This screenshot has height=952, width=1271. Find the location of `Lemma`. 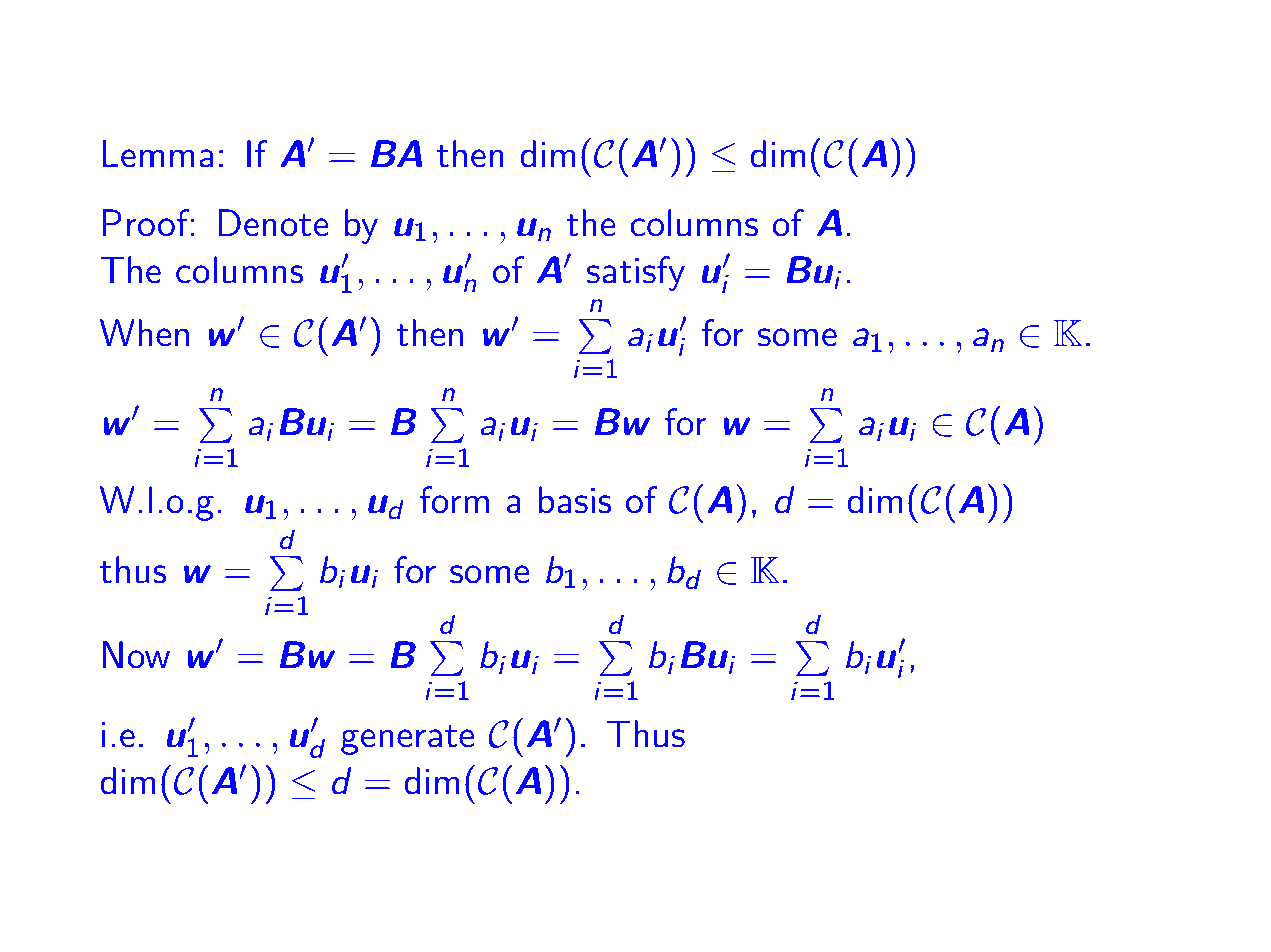

Lemma is located at coordinates (158, 154).
